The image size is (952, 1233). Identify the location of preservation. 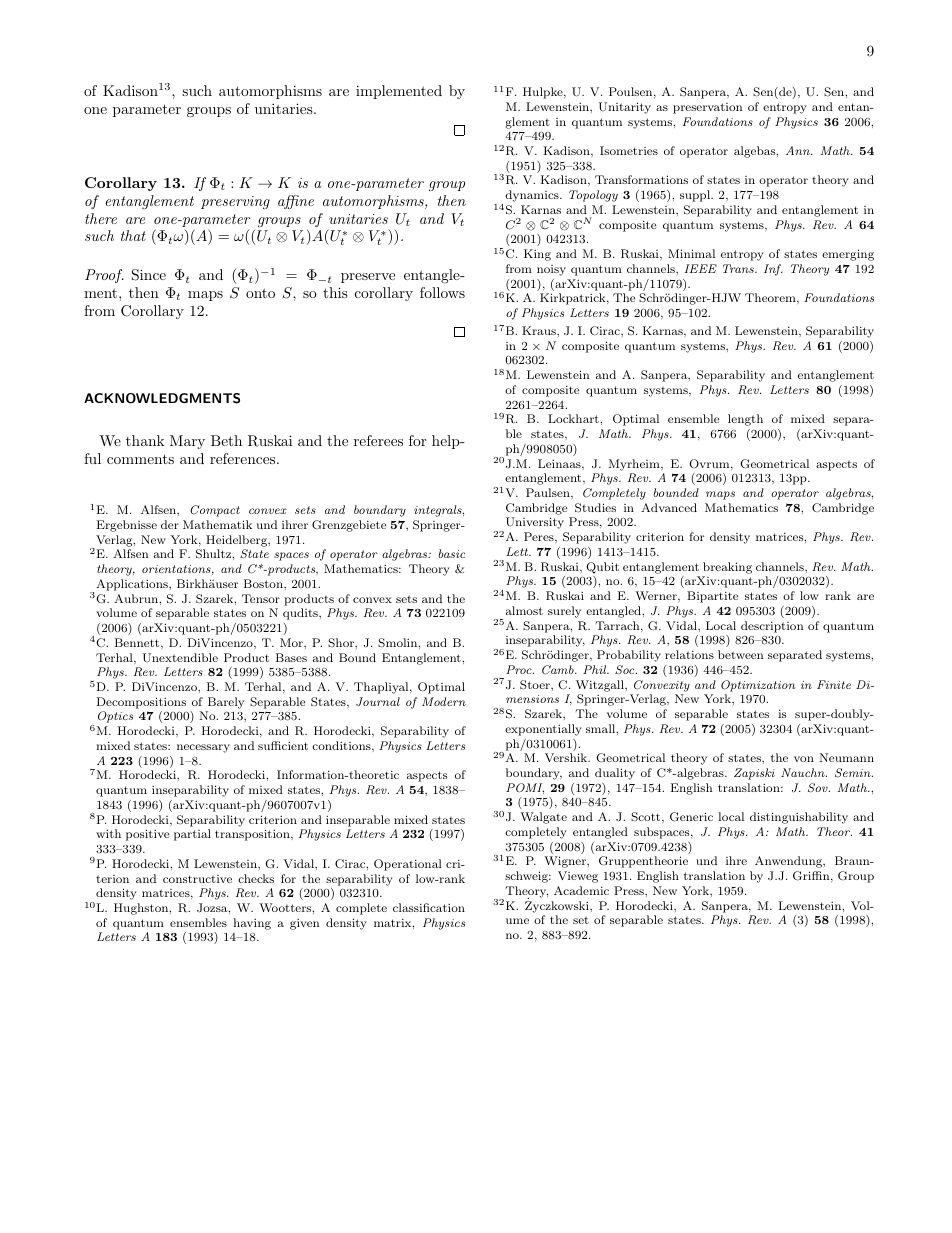
(708, 108).
